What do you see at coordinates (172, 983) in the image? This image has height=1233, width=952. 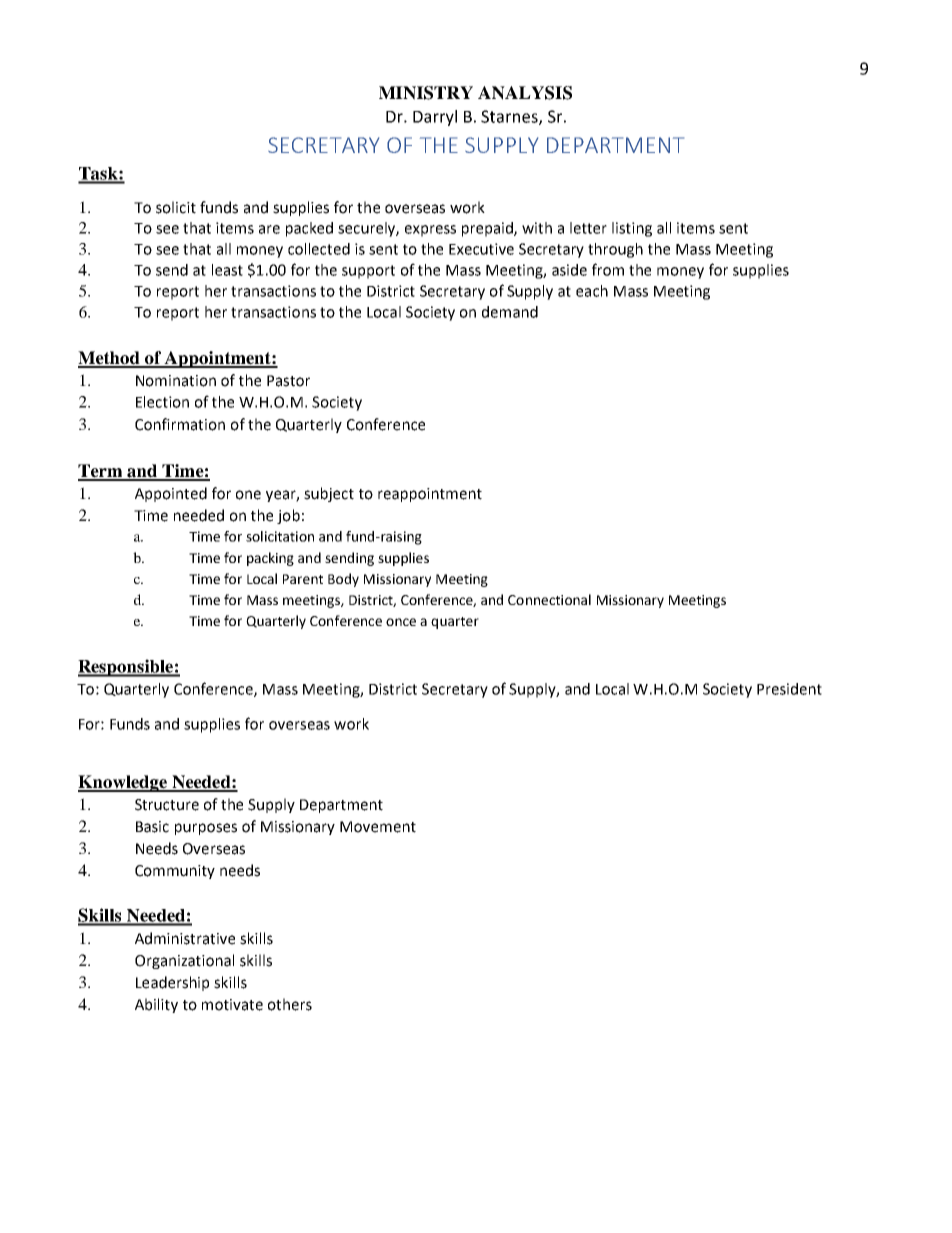 I see `Leadership` at bounding box center [172, 983].
